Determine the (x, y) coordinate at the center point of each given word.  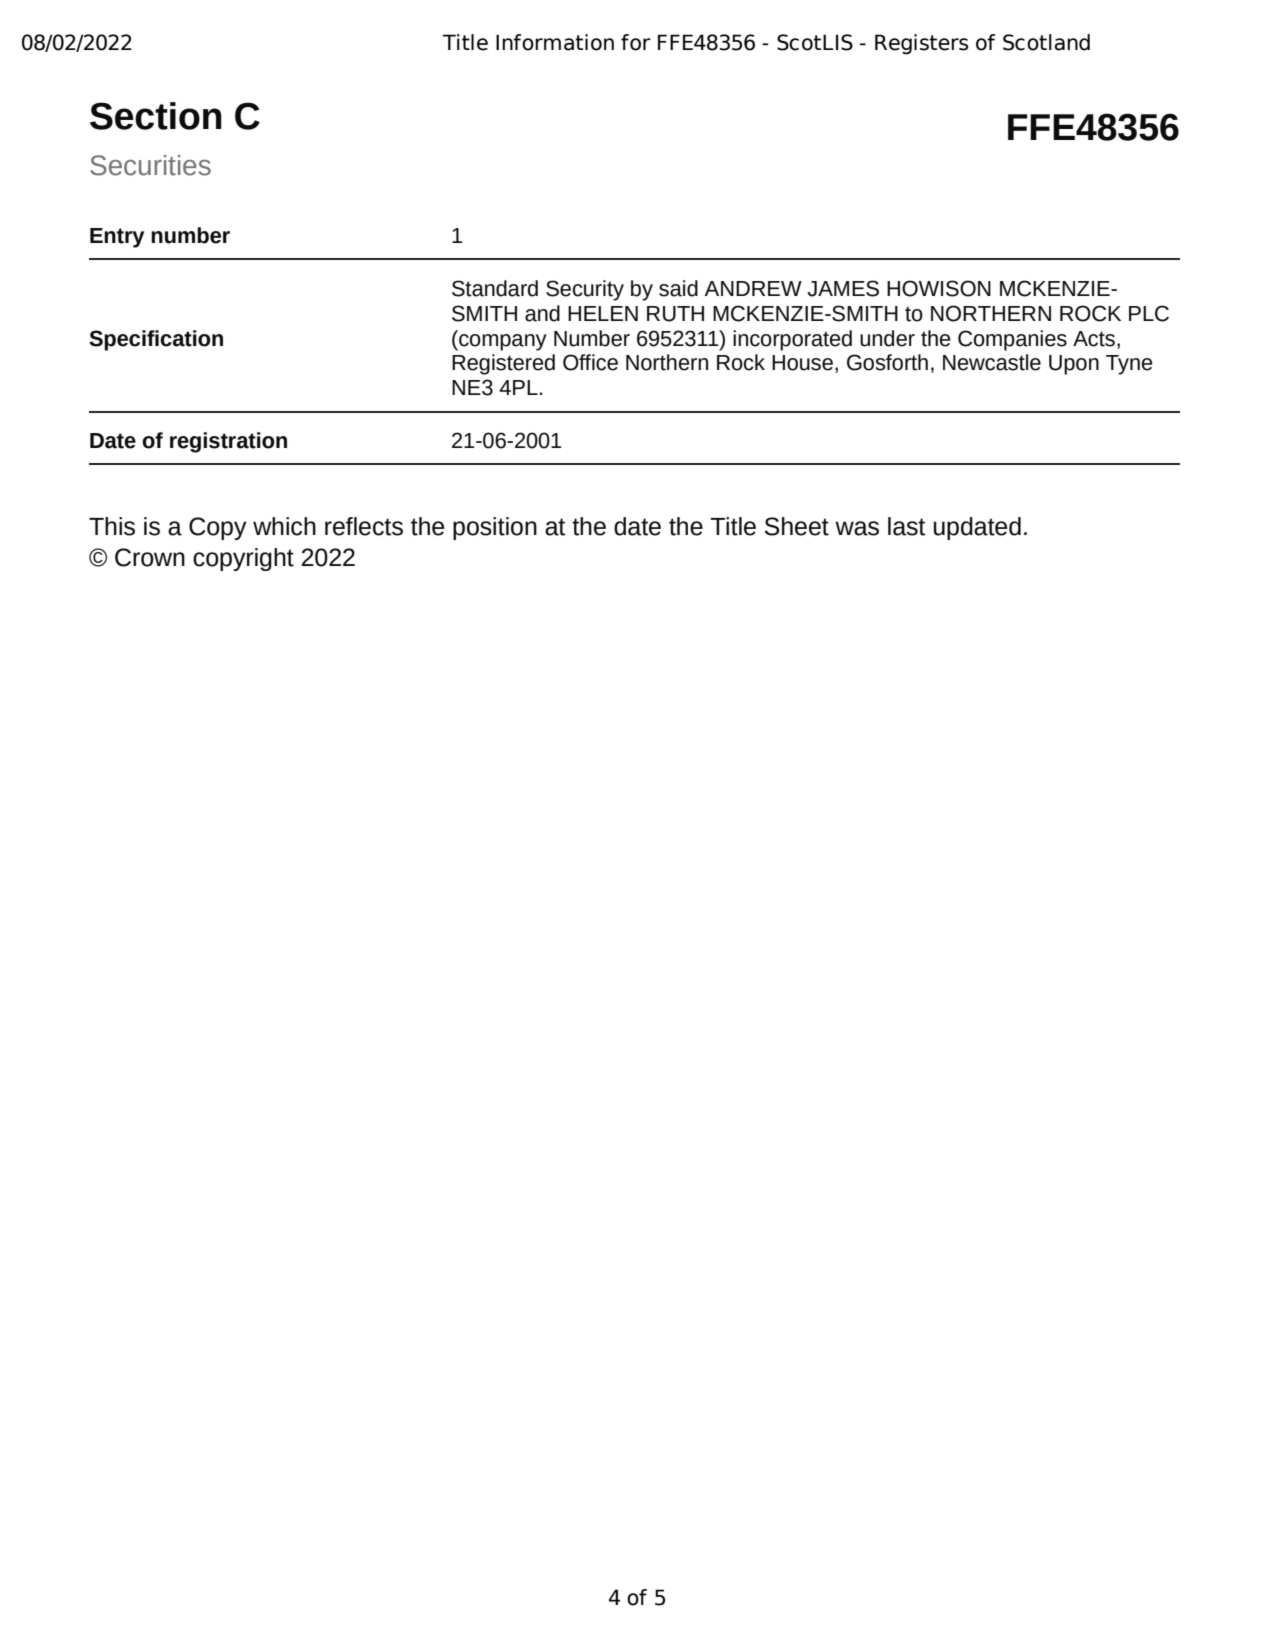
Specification (156, 340)
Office (590, 362)
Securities (150, 165)
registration (228, 442)
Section (156, 116)
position (495, 528)
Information (555, 42)
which (284, 526)
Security (585, 290)
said (678, 288)
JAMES (843, 288)
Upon (1074, 365)
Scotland (1046, 42)
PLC (1149, 313)
